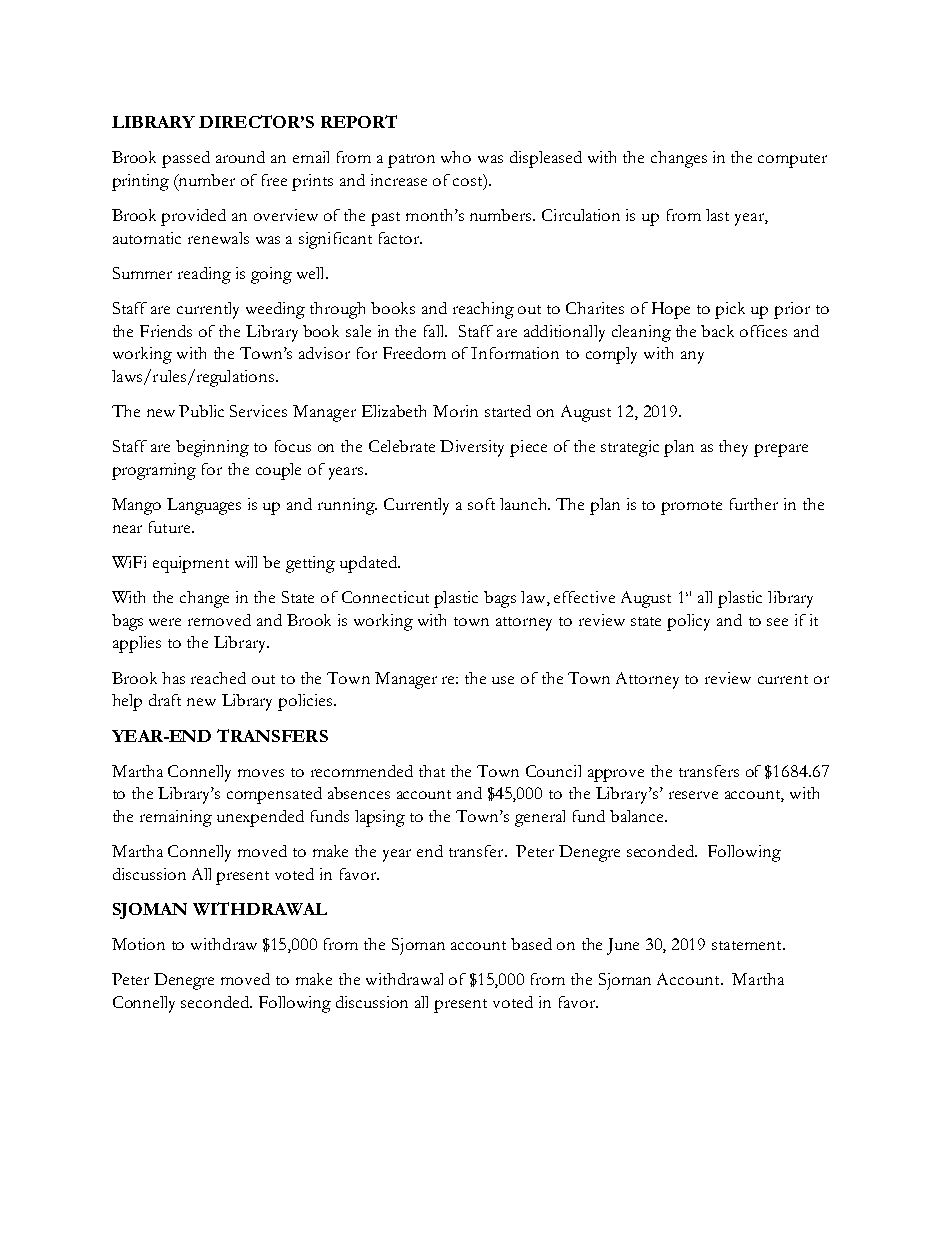 The image size is (952, 1233). What do you see at coordinates (186, 159) in the page?
I see `passed` at bounding box center [186, 159].
